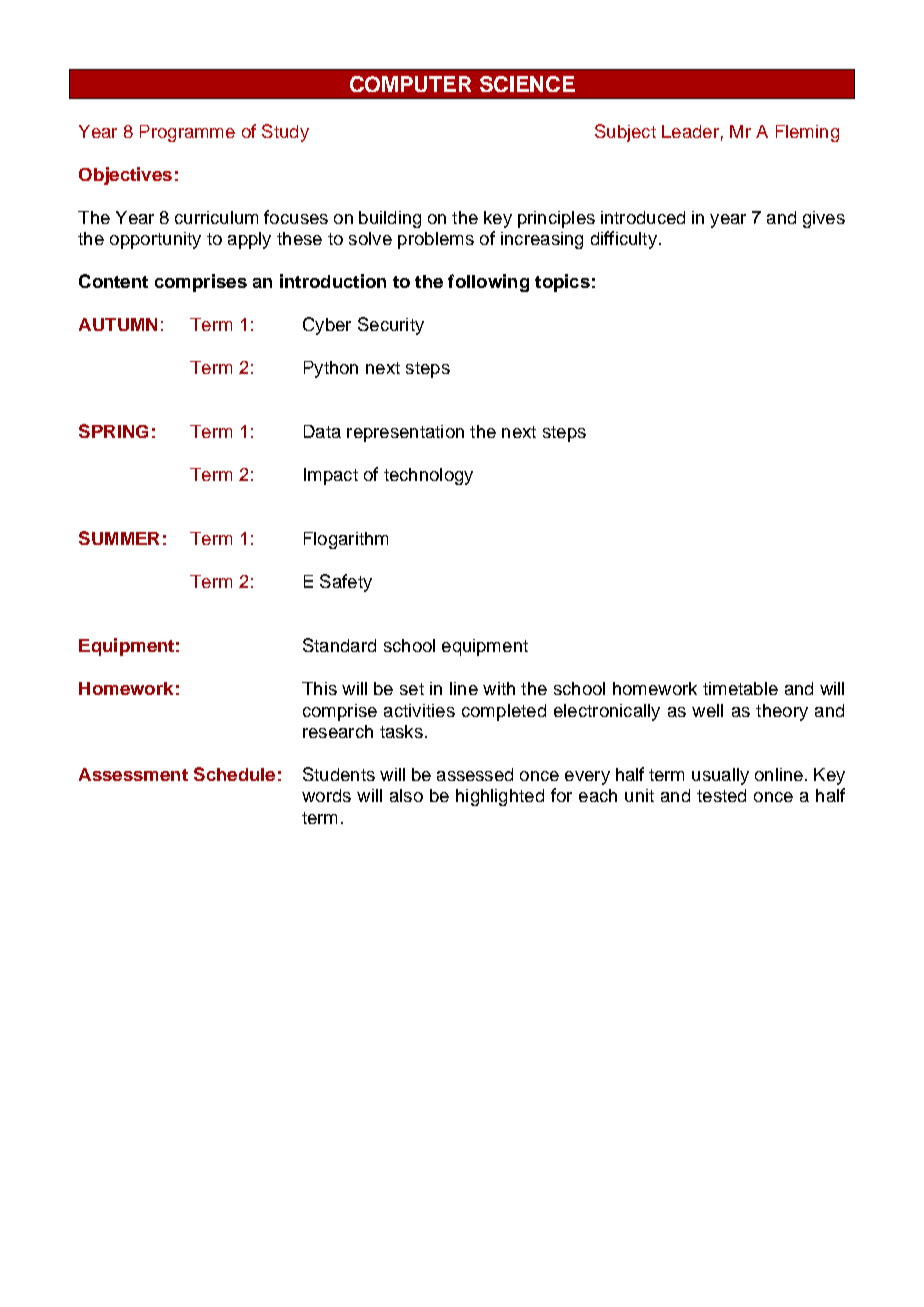 The height and width of the image is (1307, 924). Describe the element at coordinates (428, 476) in the image. I see `technology` at that location.
